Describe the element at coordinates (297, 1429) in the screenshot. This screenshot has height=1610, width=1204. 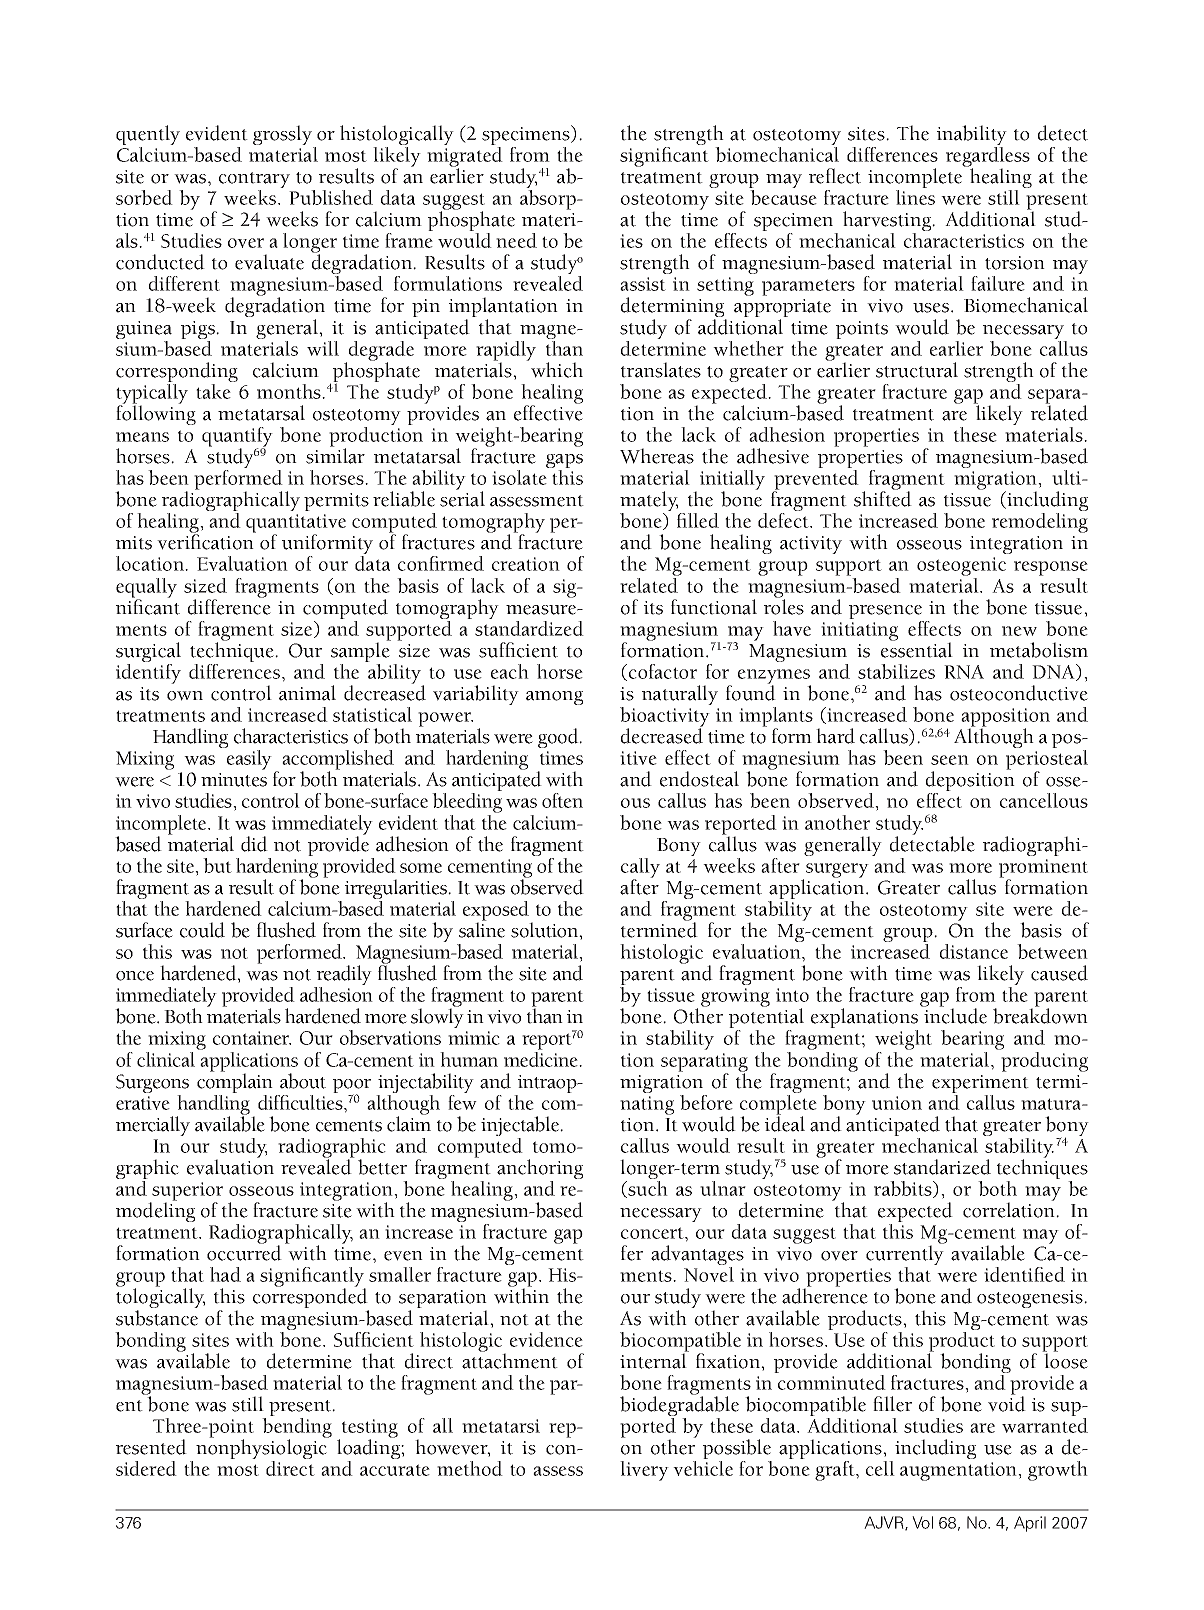
I see `bending` at that location.
